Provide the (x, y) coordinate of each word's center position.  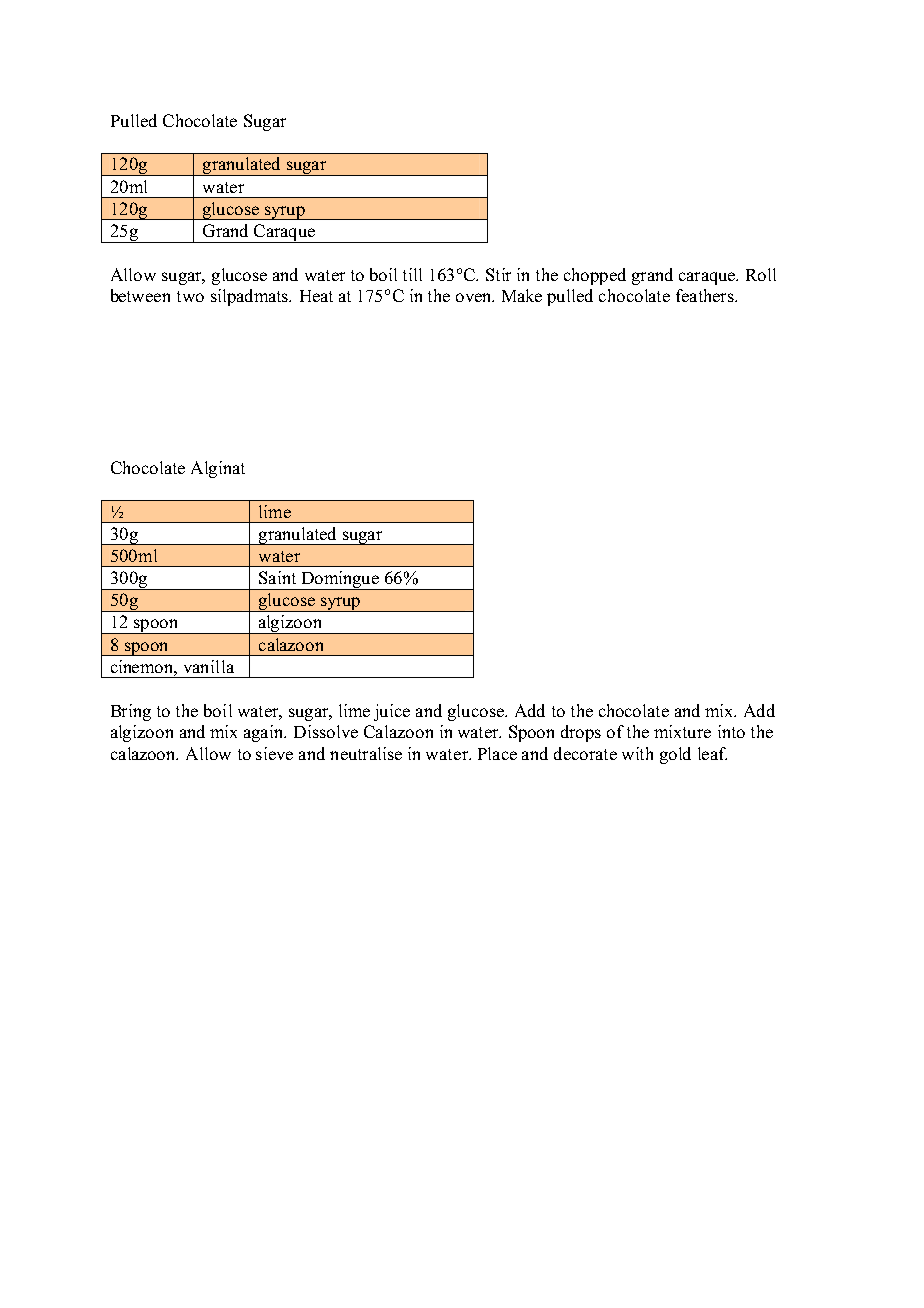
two (190, 296)
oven (475, 297)
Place (497, 753)
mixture (682, 731)
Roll (761, 274)
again (265, 733)
